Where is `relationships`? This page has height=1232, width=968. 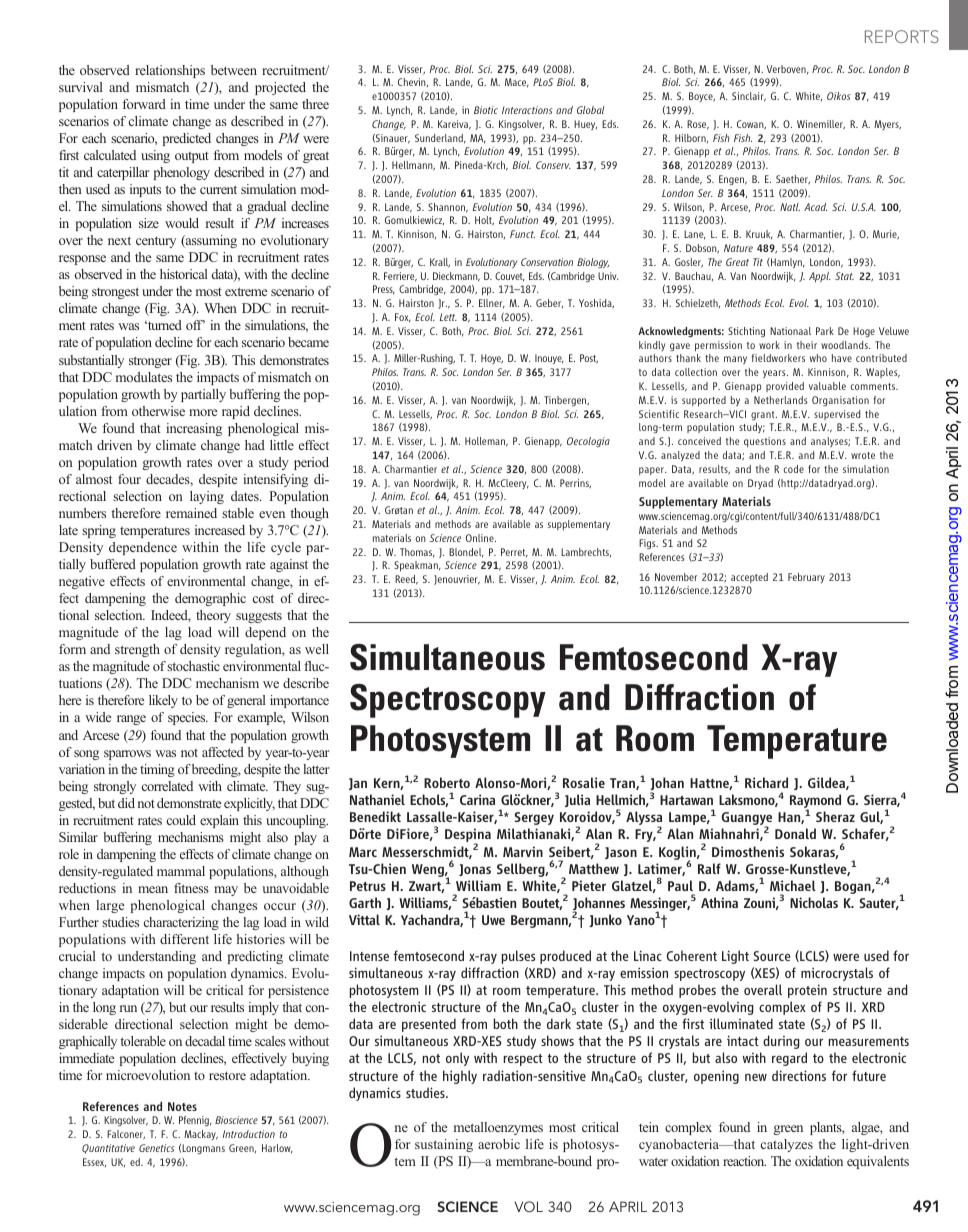
relationships is located at coordinates (170, 71).
